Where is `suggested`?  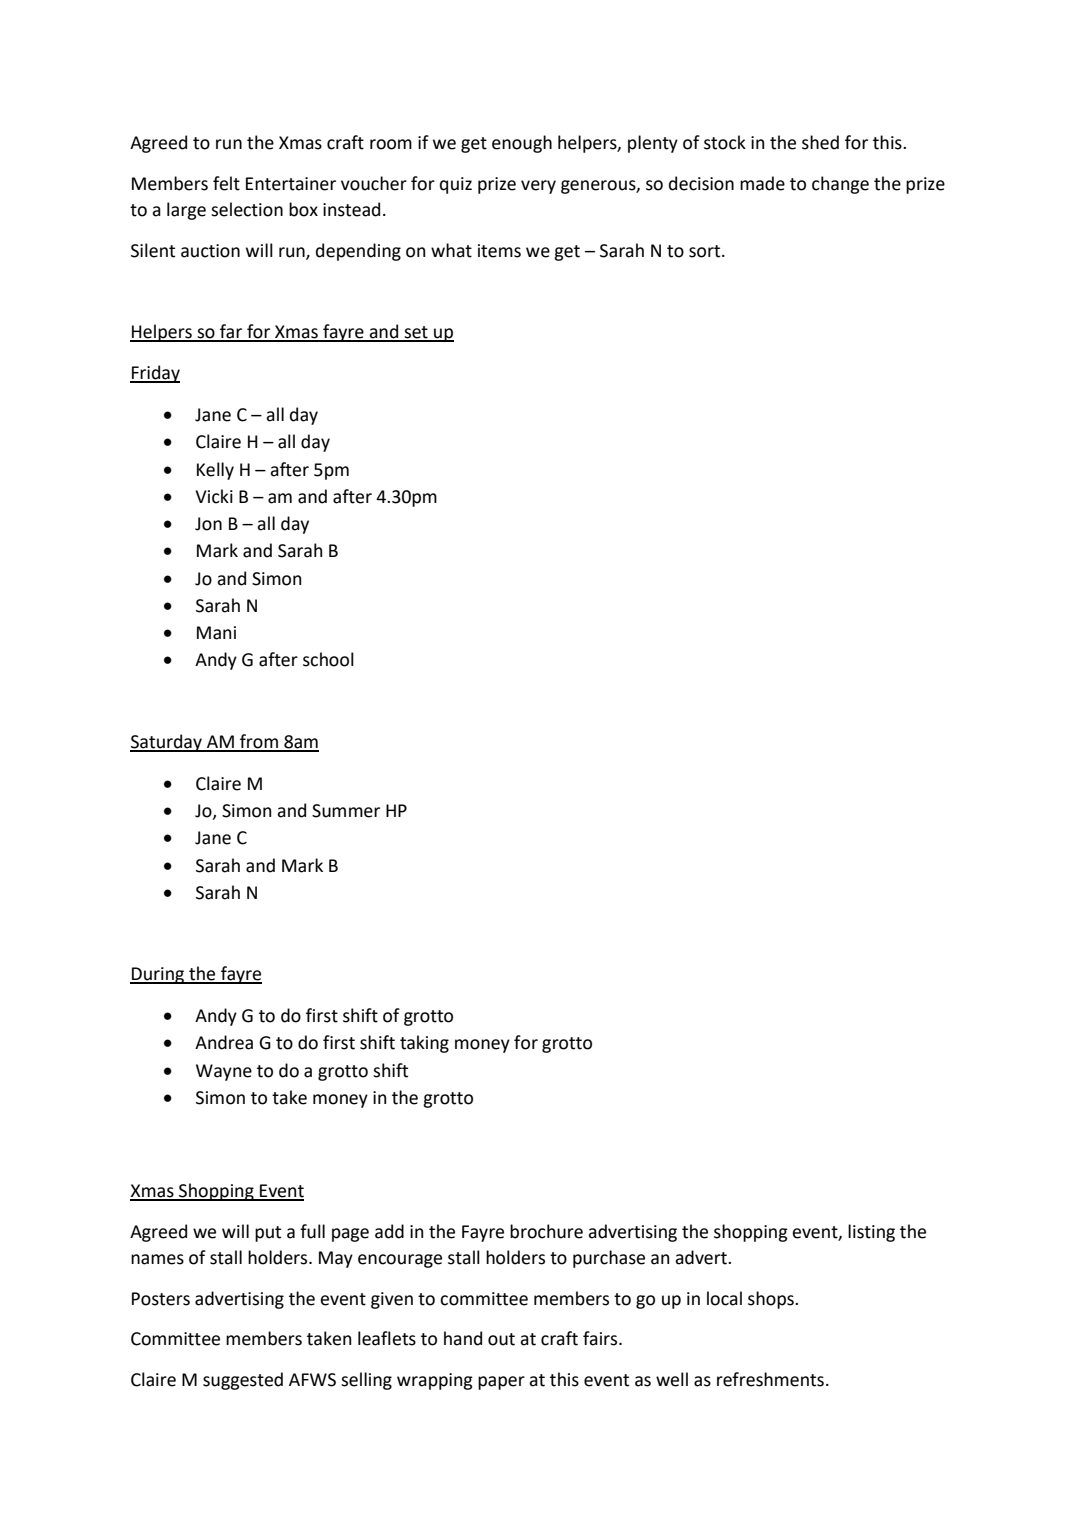 suggested is located at coordinates (243, 1381).
